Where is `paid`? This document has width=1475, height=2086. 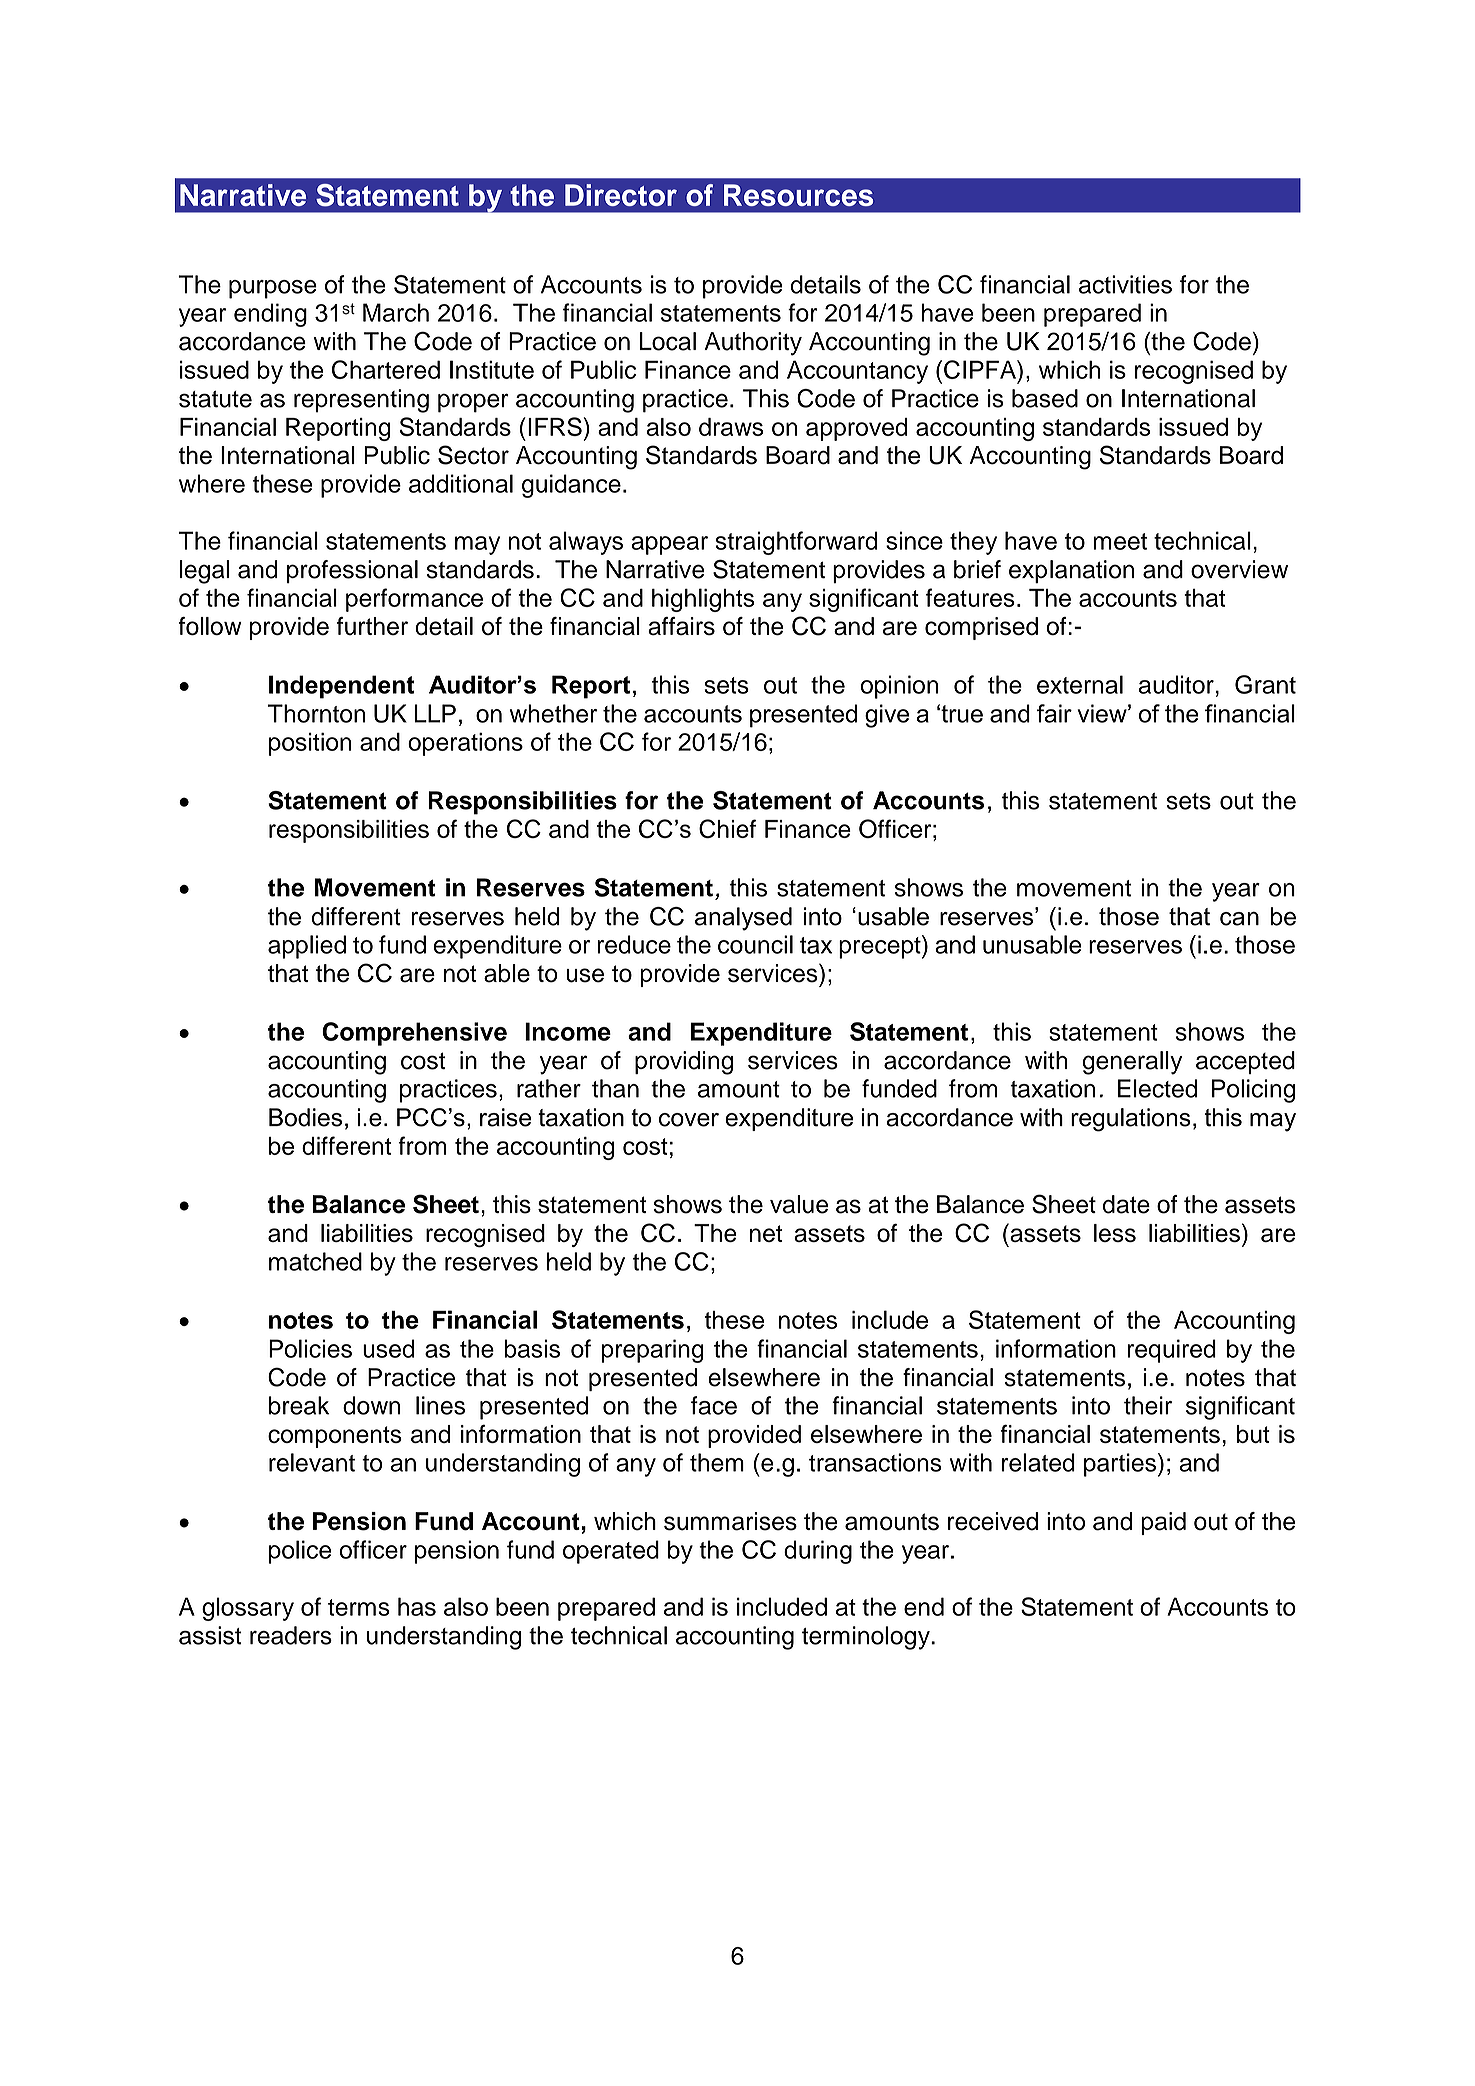
paid is located at coordinates (1163, 1523).
